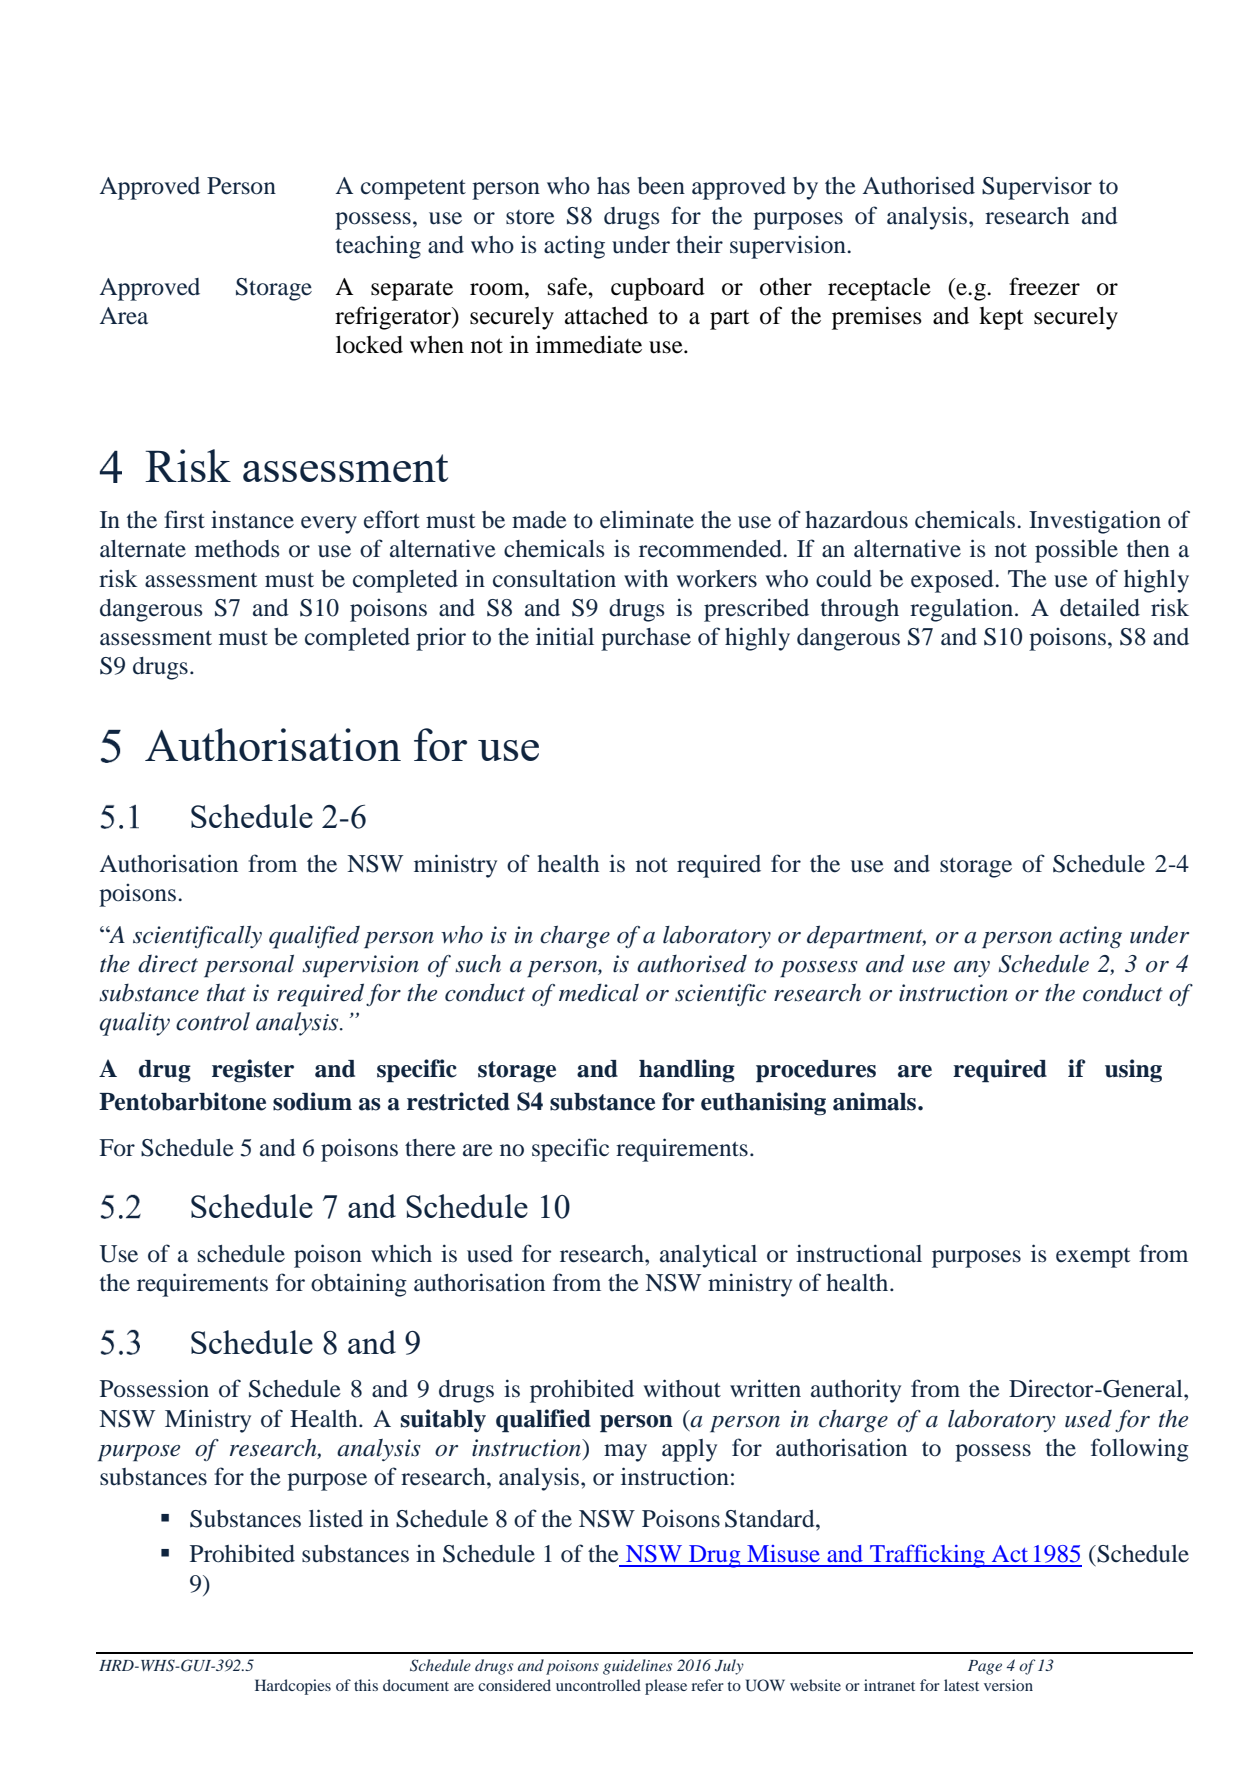 This screenshot has height=1780, width=1259. Describe the element at coordinates (985, 1667) in the screenshot. I see `Page` at that location.
